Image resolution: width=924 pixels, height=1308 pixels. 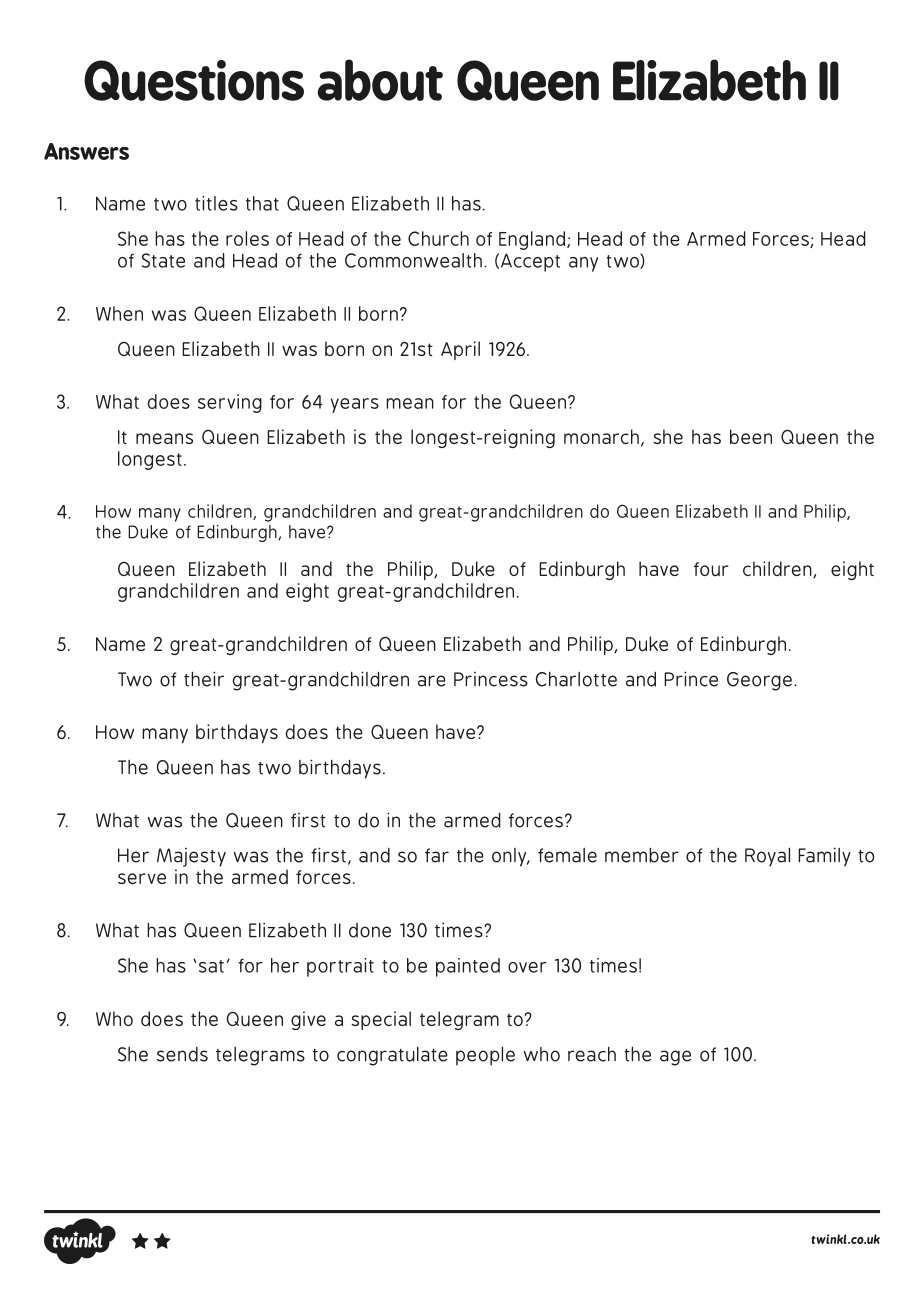 I want to click on people, so click(x=485, y=1056).
